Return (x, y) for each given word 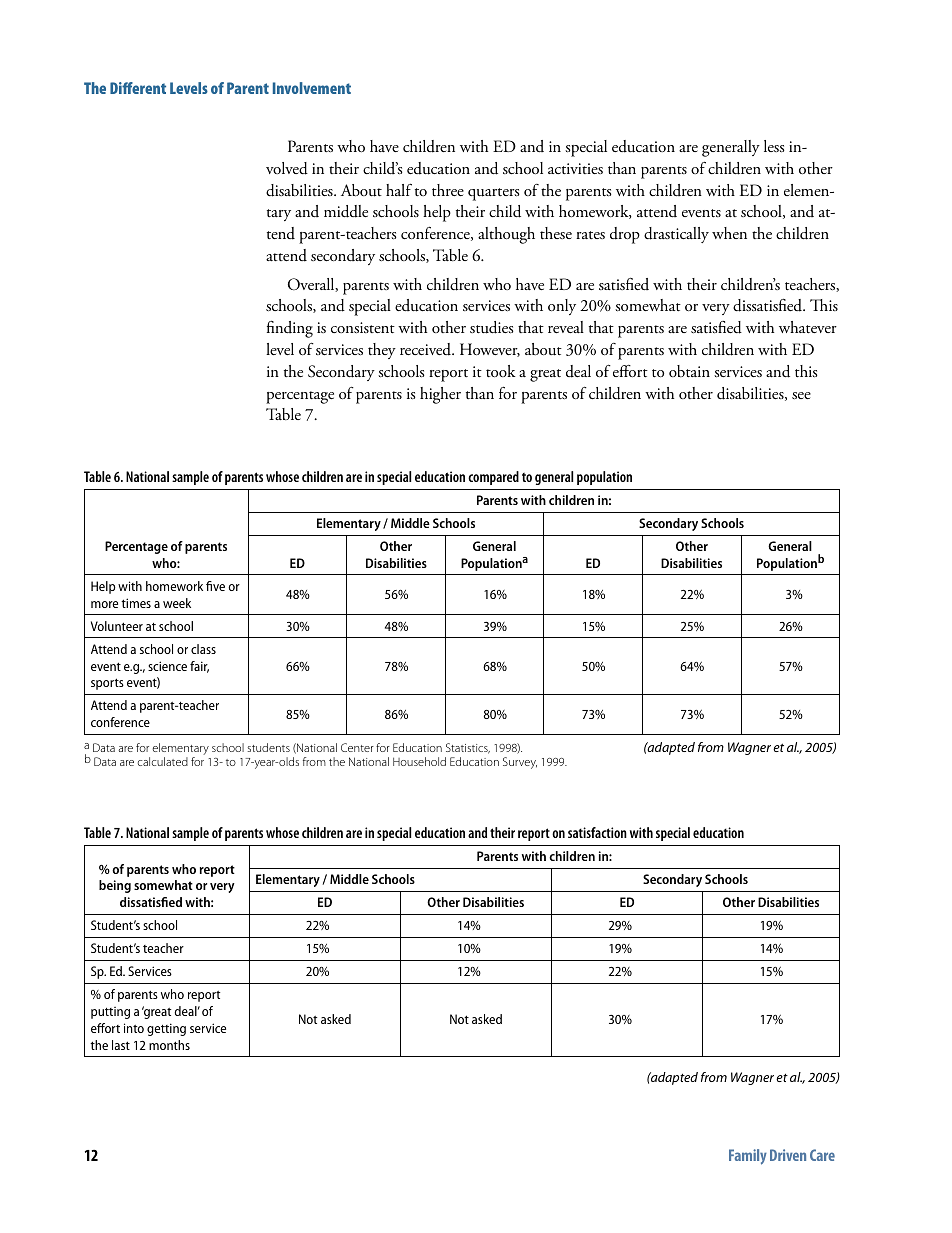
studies (492, 327)
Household (419, 761)
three (448, 190)
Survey (520, 763)
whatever (808, 327)
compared (493, 478)
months (169, 1045)
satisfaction (597, 832)
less (774, 146)
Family (748, 1157)
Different (138, 88)
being (115, 886)
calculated (163, 761)
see (801, 395)
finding (290, 329)
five (215, 586)
